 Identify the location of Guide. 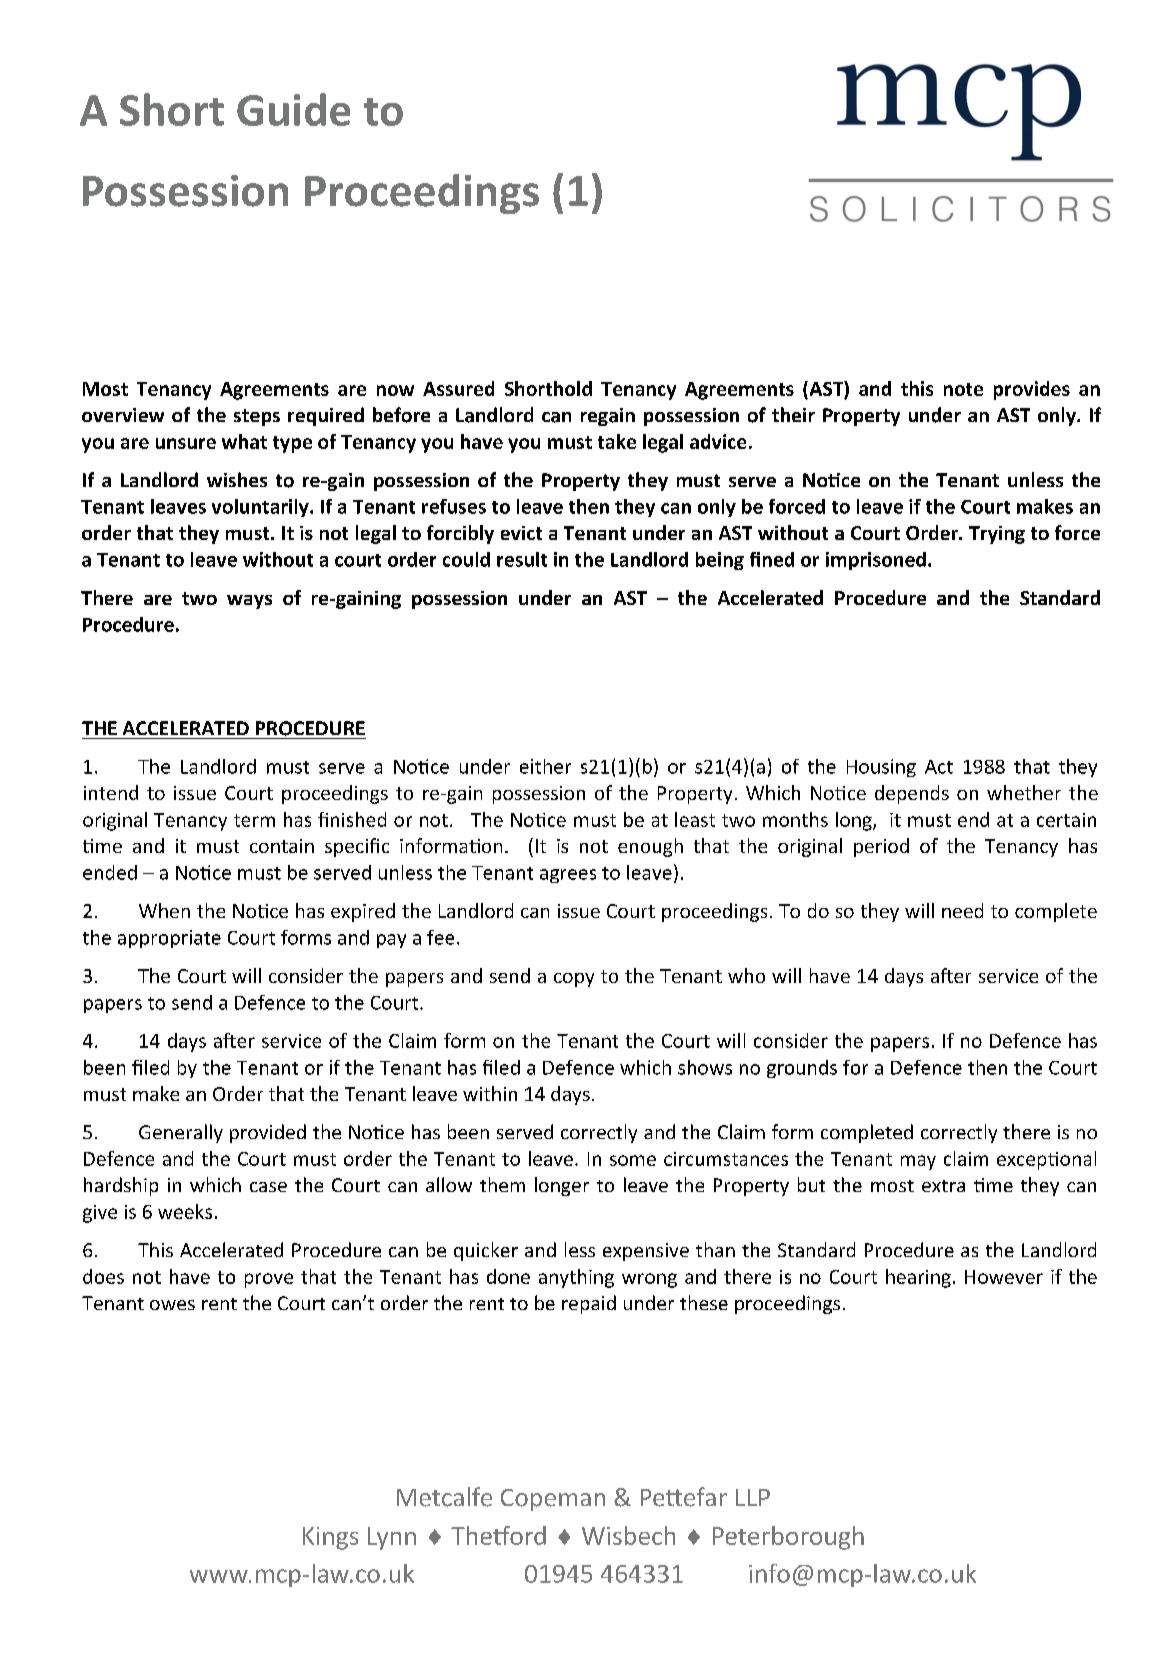
(293, 109).
